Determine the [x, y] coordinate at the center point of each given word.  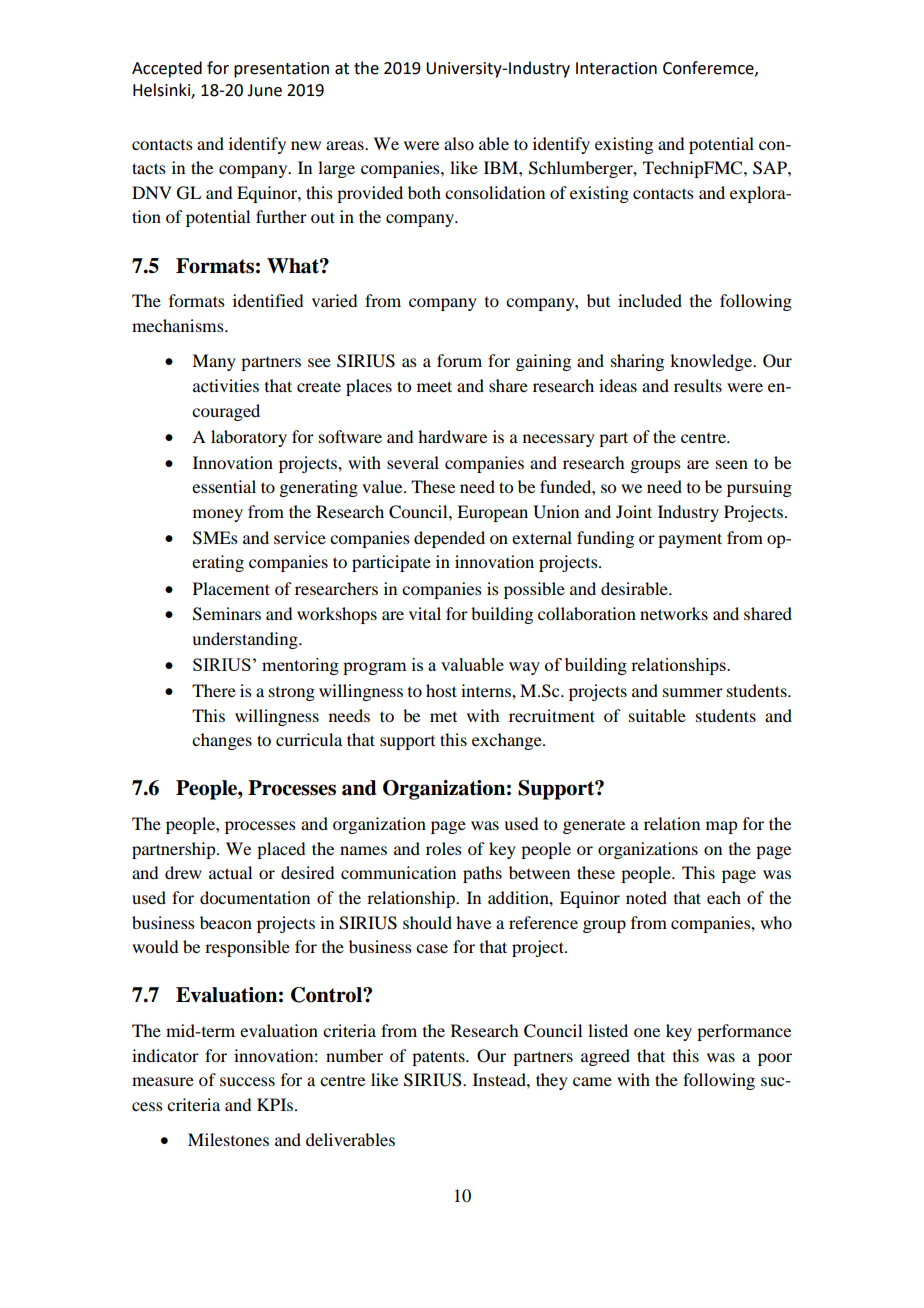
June [264, 90]
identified [268, 300]
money [218, 515]
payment [690, 540]
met [443, 717]
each [724, 897]
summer [693, 692]
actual [230, 872]
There [214, 690]
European [492, 513]
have [473, 922]
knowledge [712, 362]
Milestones [228, 1139]
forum [459, 360]
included [650, 300]
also [459, 143]
